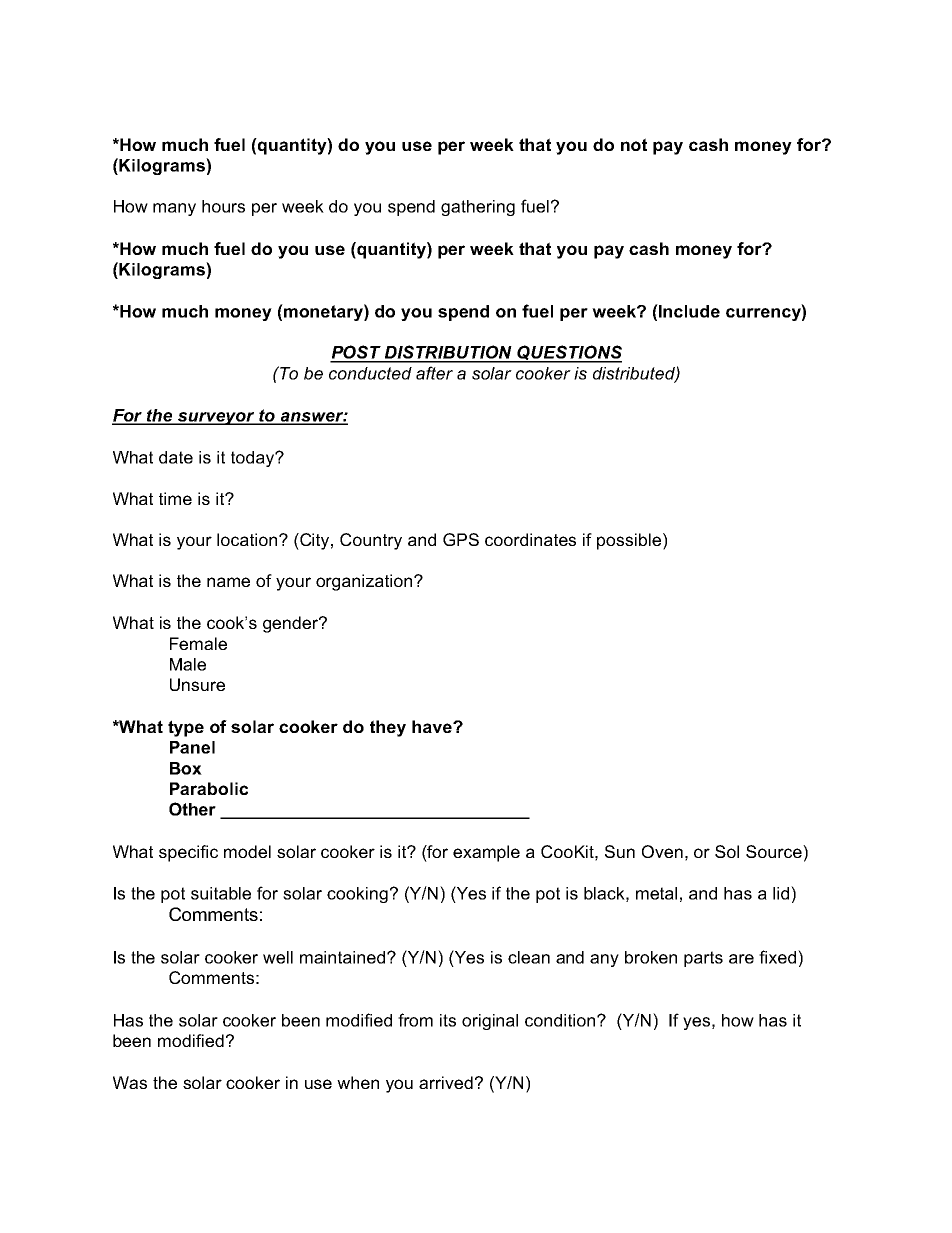  I want to click on Was, so click(130, 1082).
